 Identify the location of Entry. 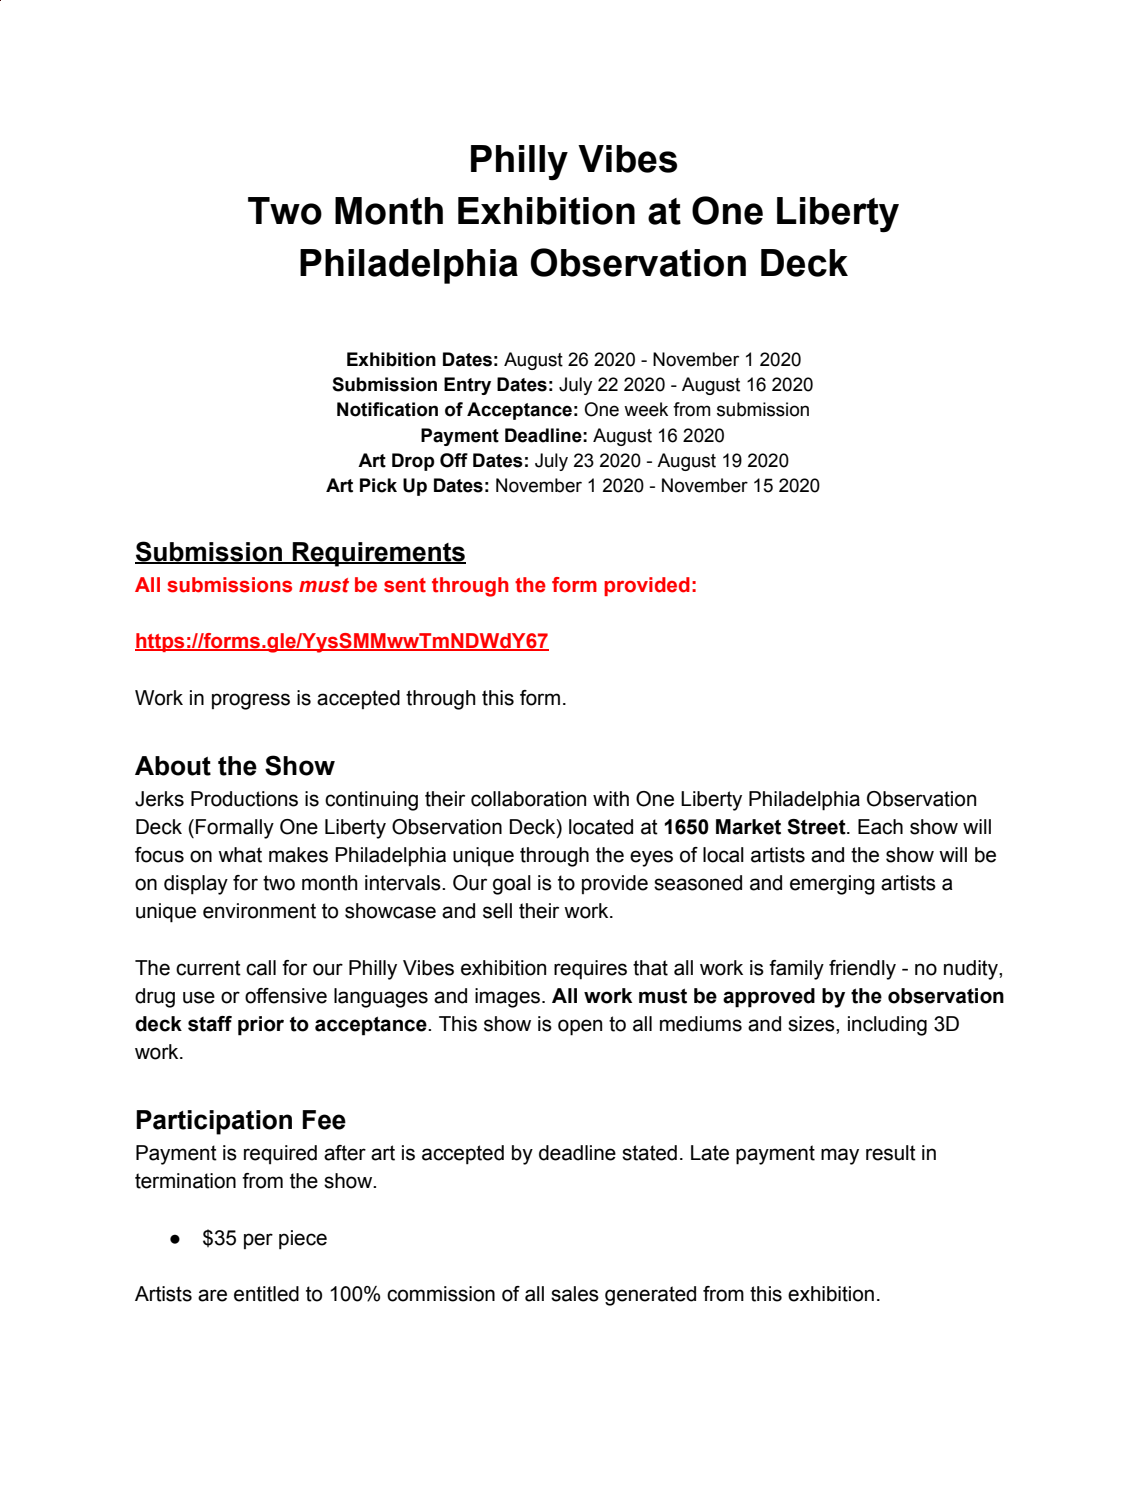
(467, 386).
